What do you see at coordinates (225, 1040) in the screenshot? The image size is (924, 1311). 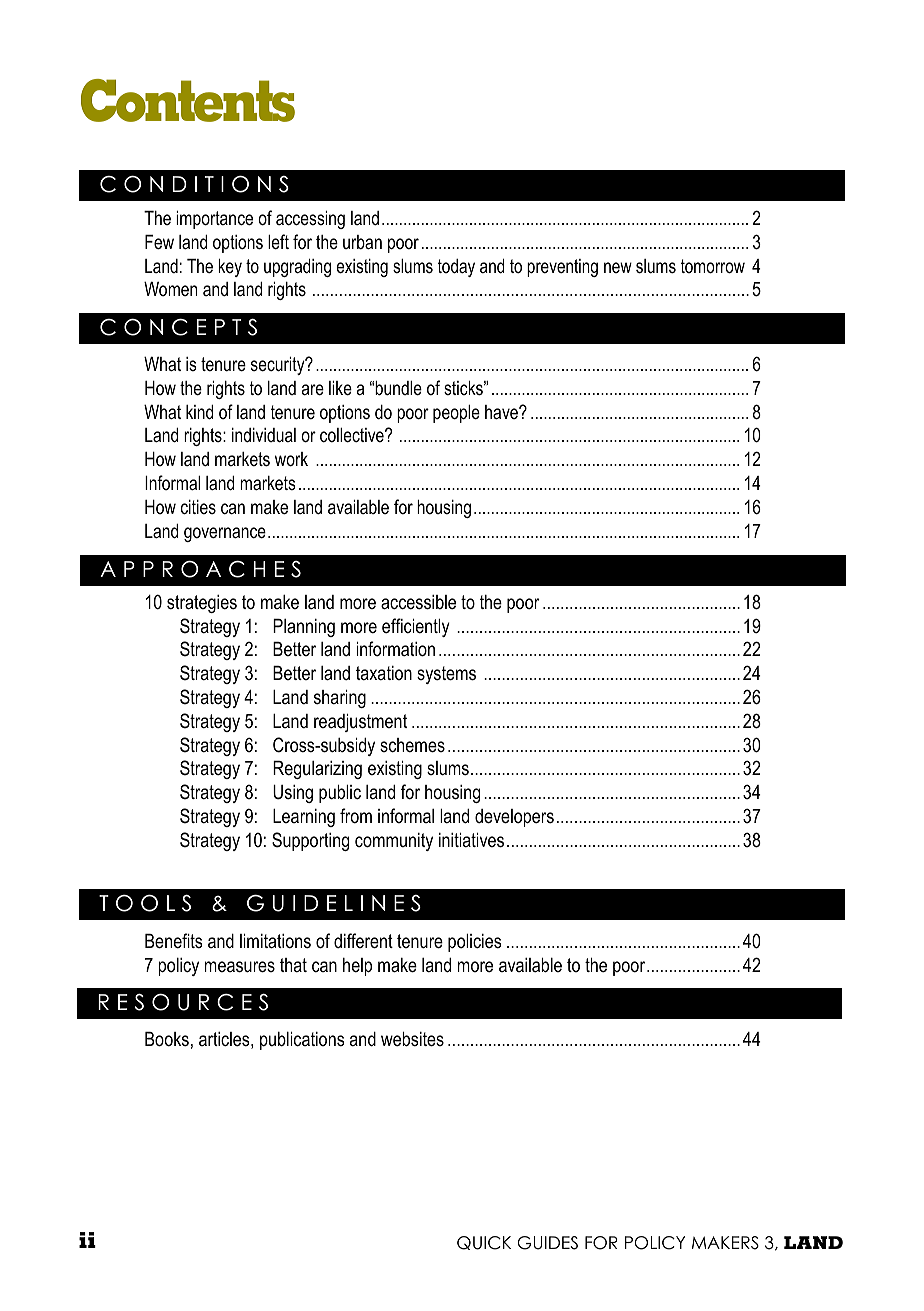 I see `articles` at bounding box center [225, 1040].
